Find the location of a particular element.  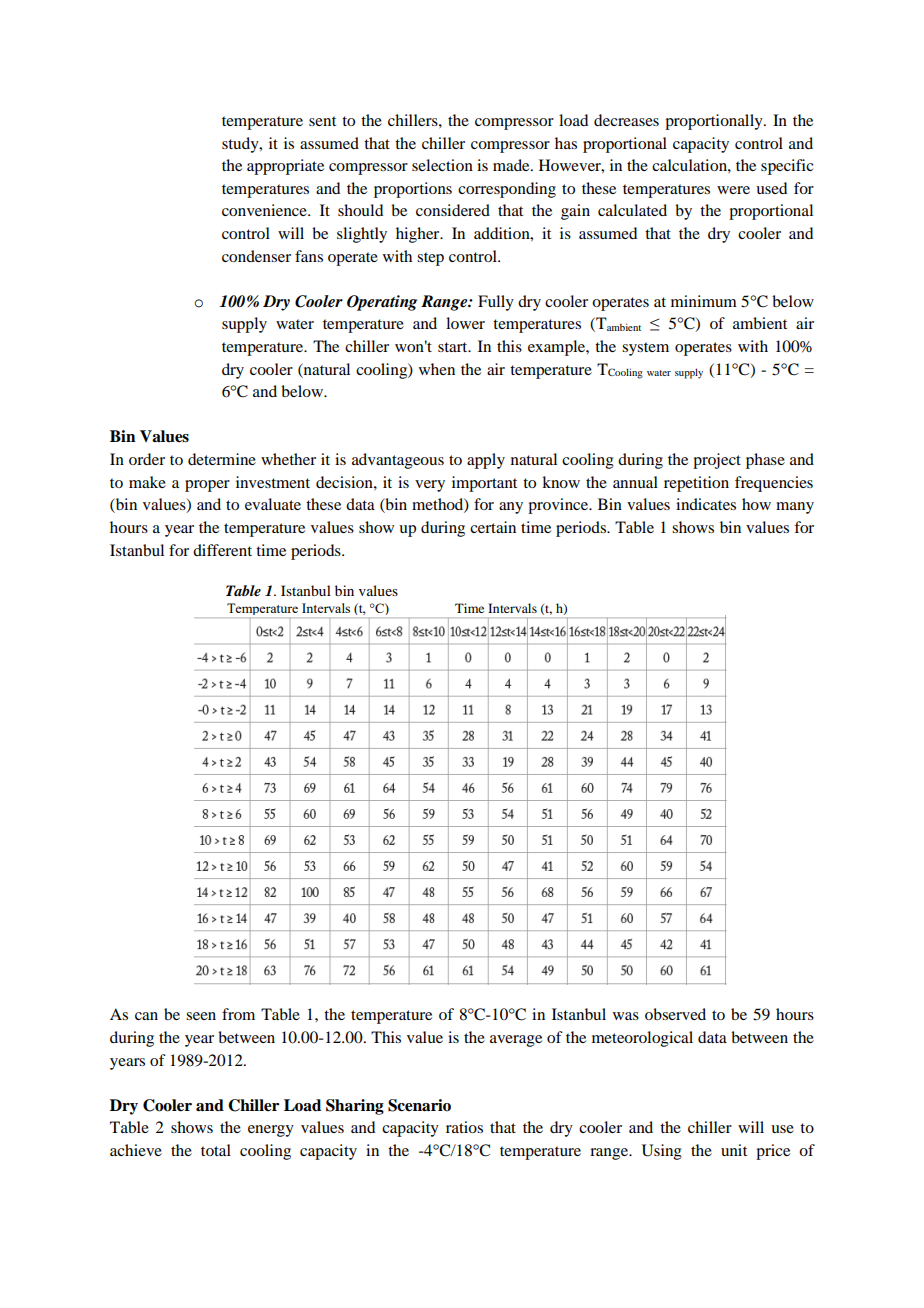

were is located at coordinates (733, 190).
